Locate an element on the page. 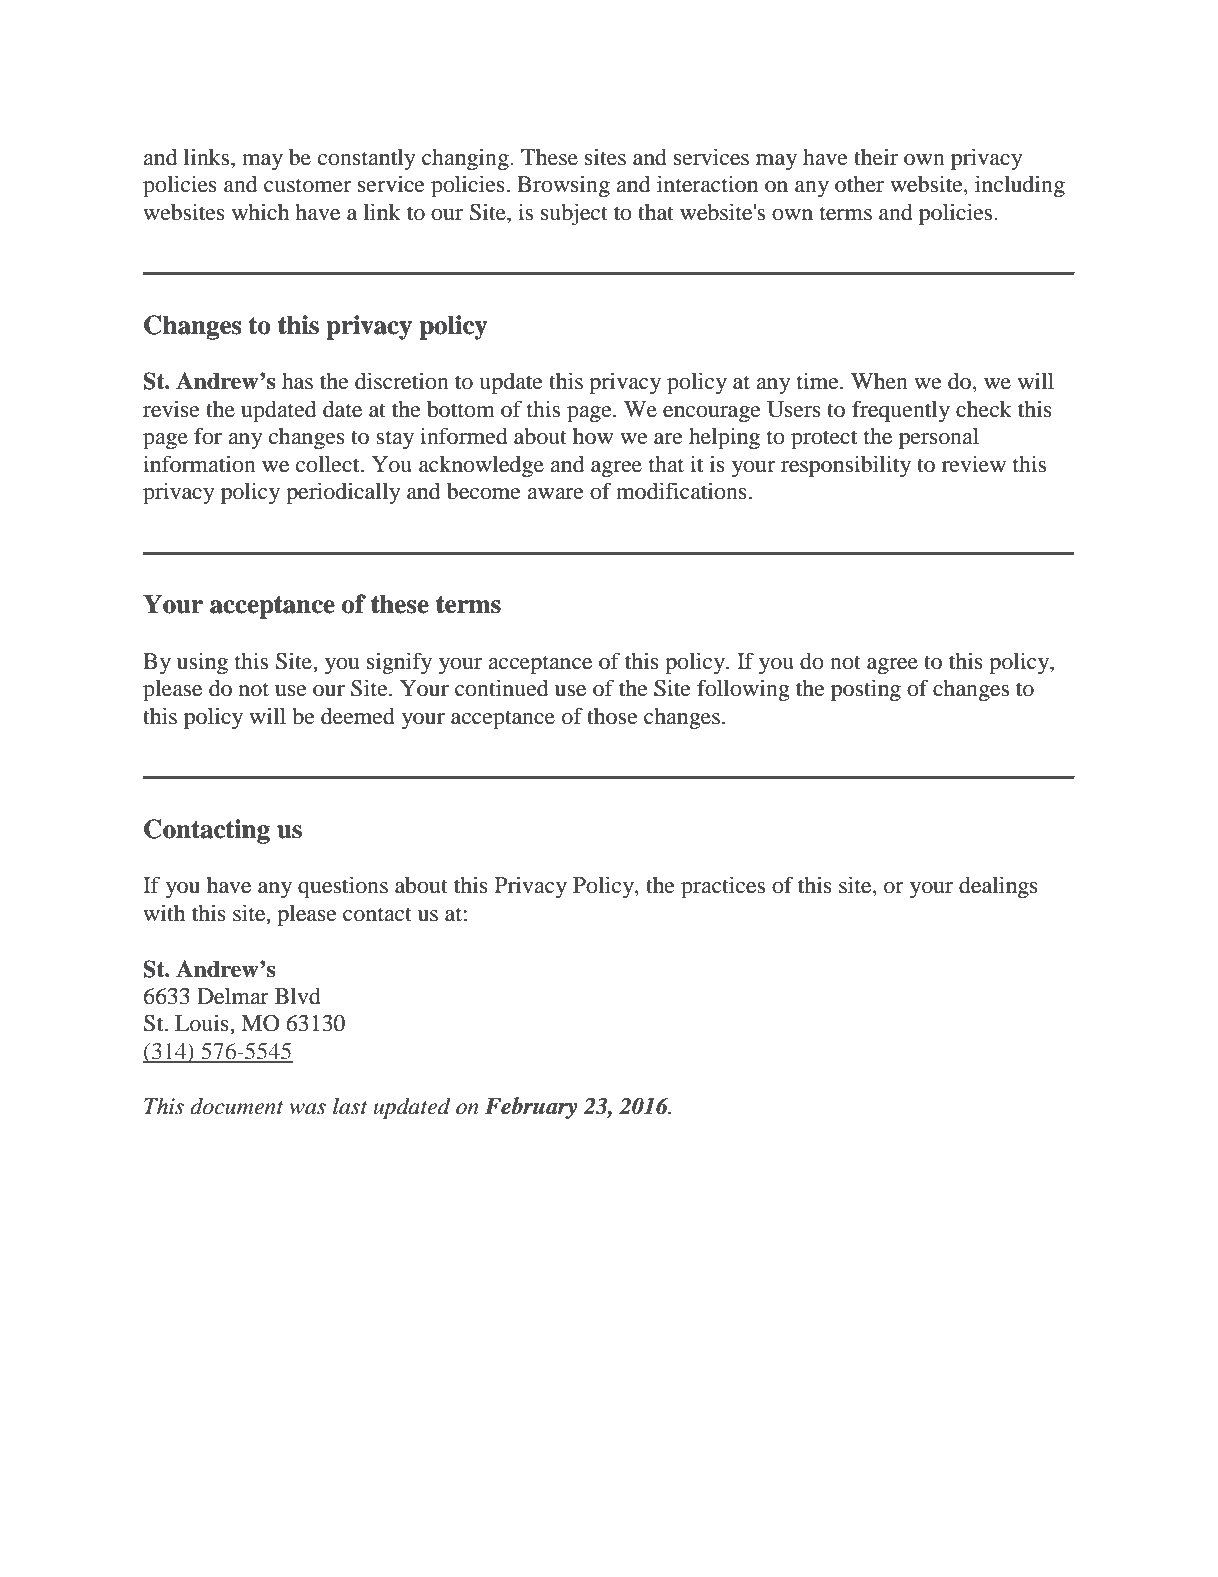  dealings is located at coordinates (998, 887).
